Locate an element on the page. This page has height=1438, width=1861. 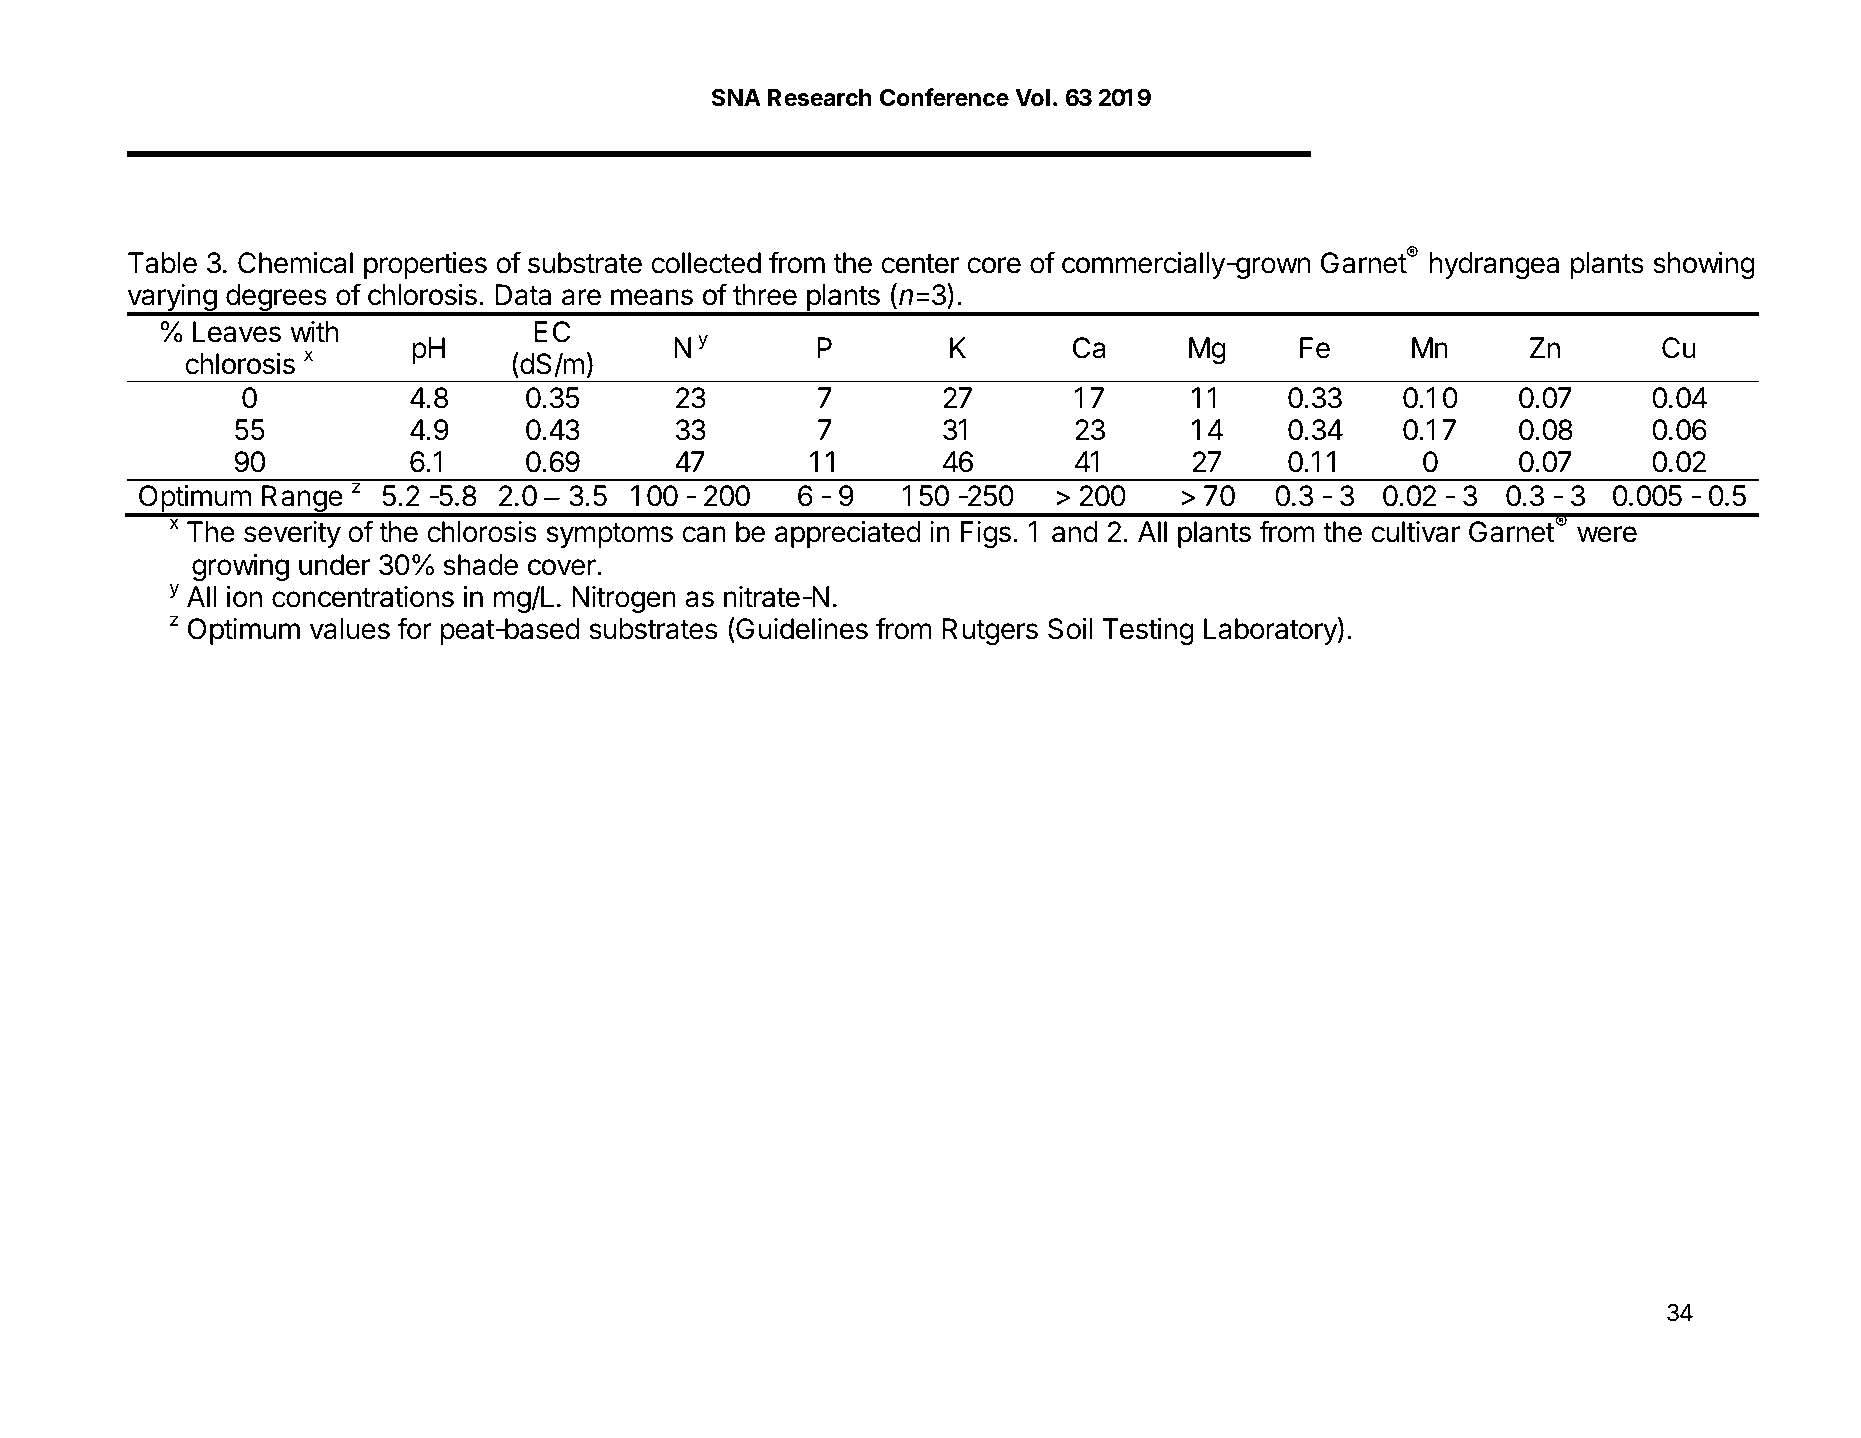
center is located at coordinates (920, 264).
